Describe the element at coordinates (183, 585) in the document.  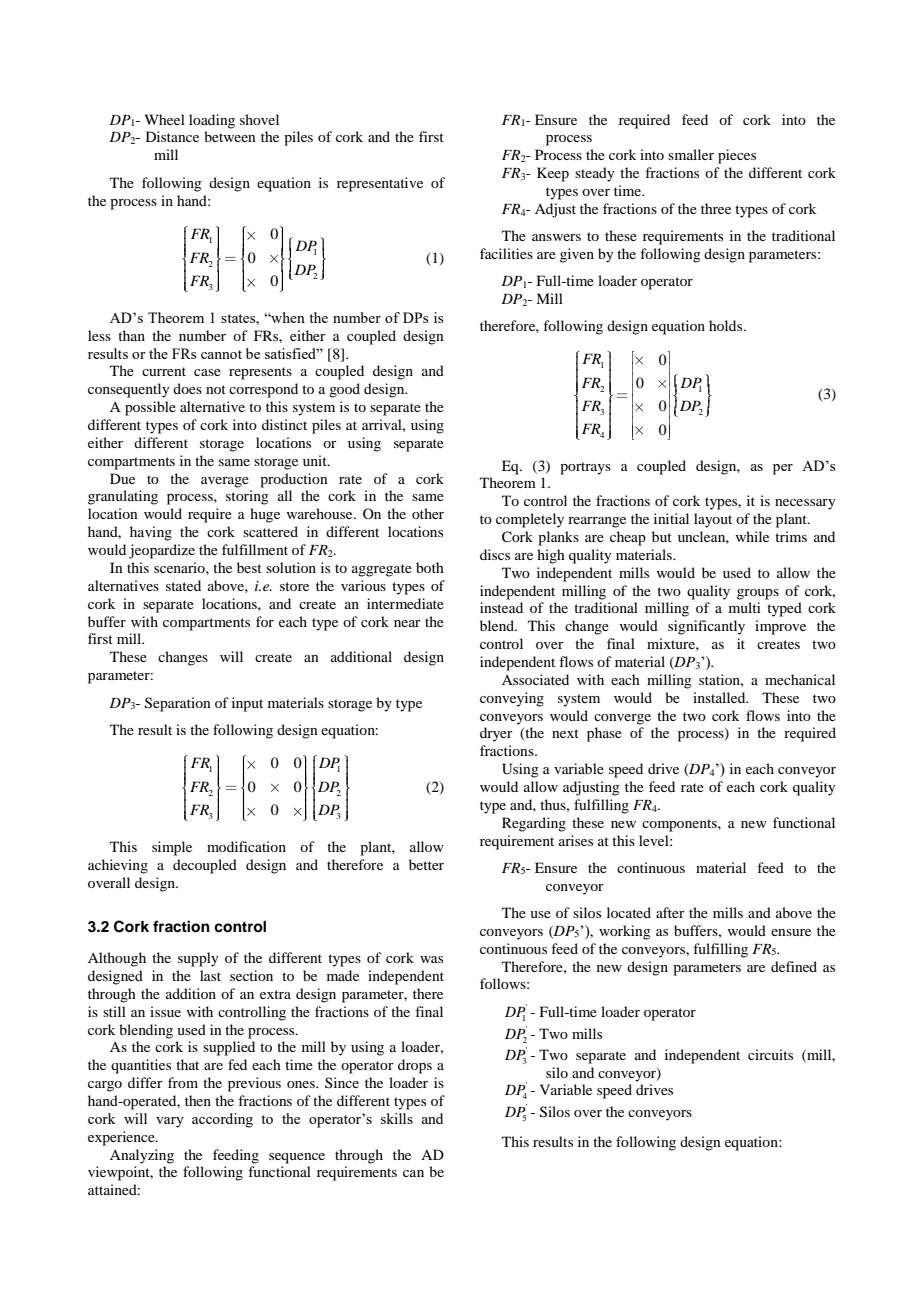
I see `stated` at that location.
